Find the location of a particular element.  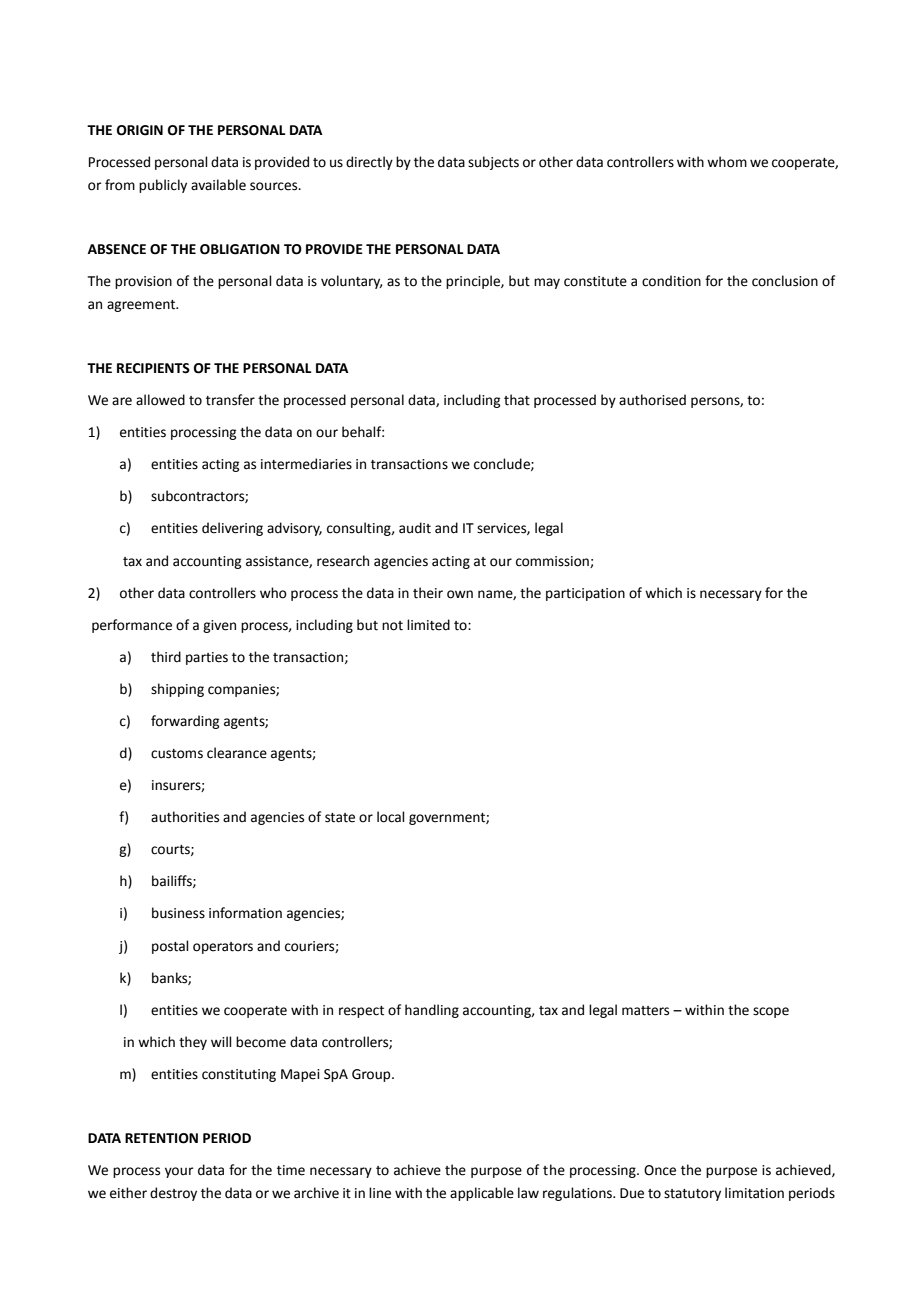

commission is located at coordinates (553, 562).
